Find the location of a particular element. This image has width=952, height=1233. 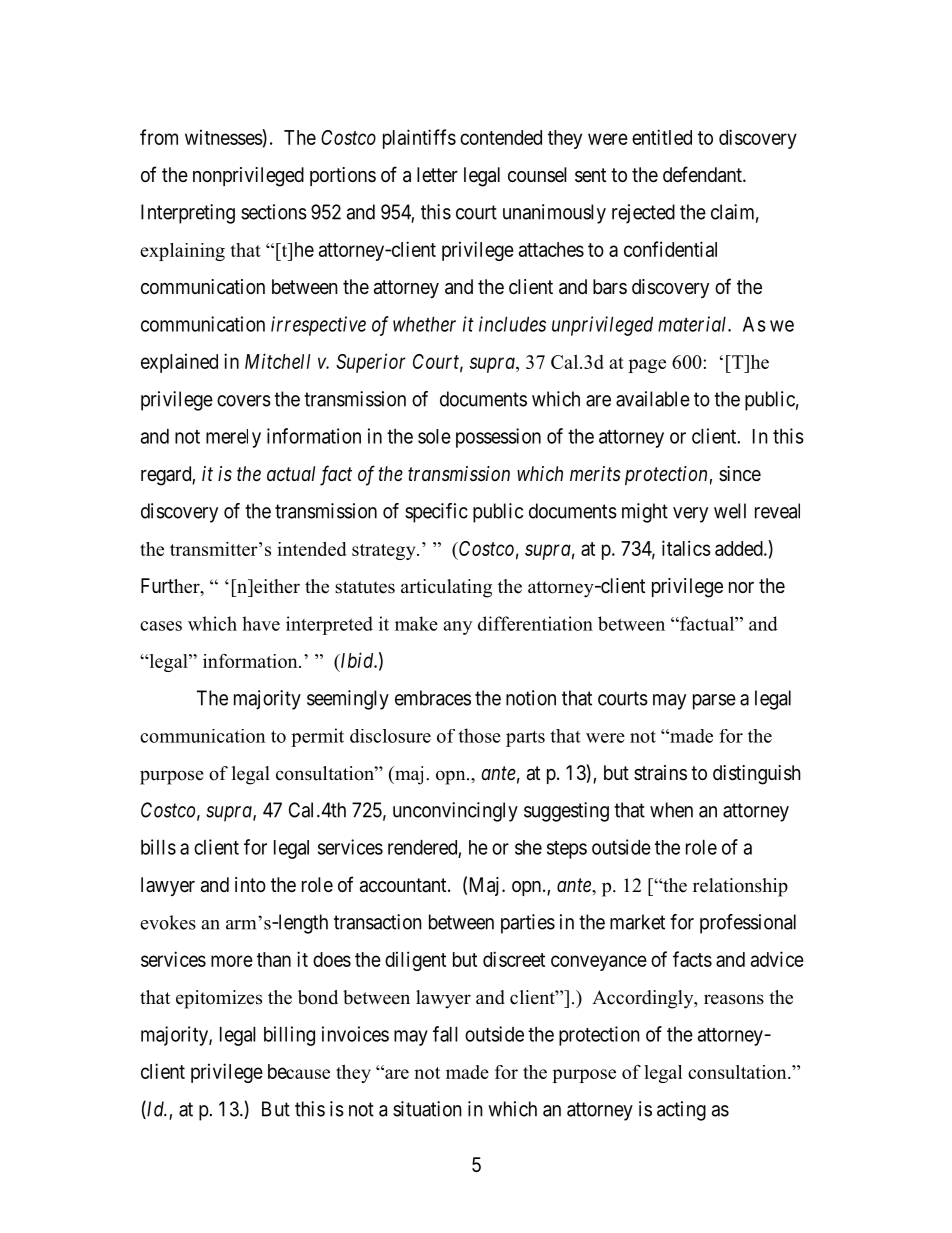

defendant is located at coordinates (703, 174).
